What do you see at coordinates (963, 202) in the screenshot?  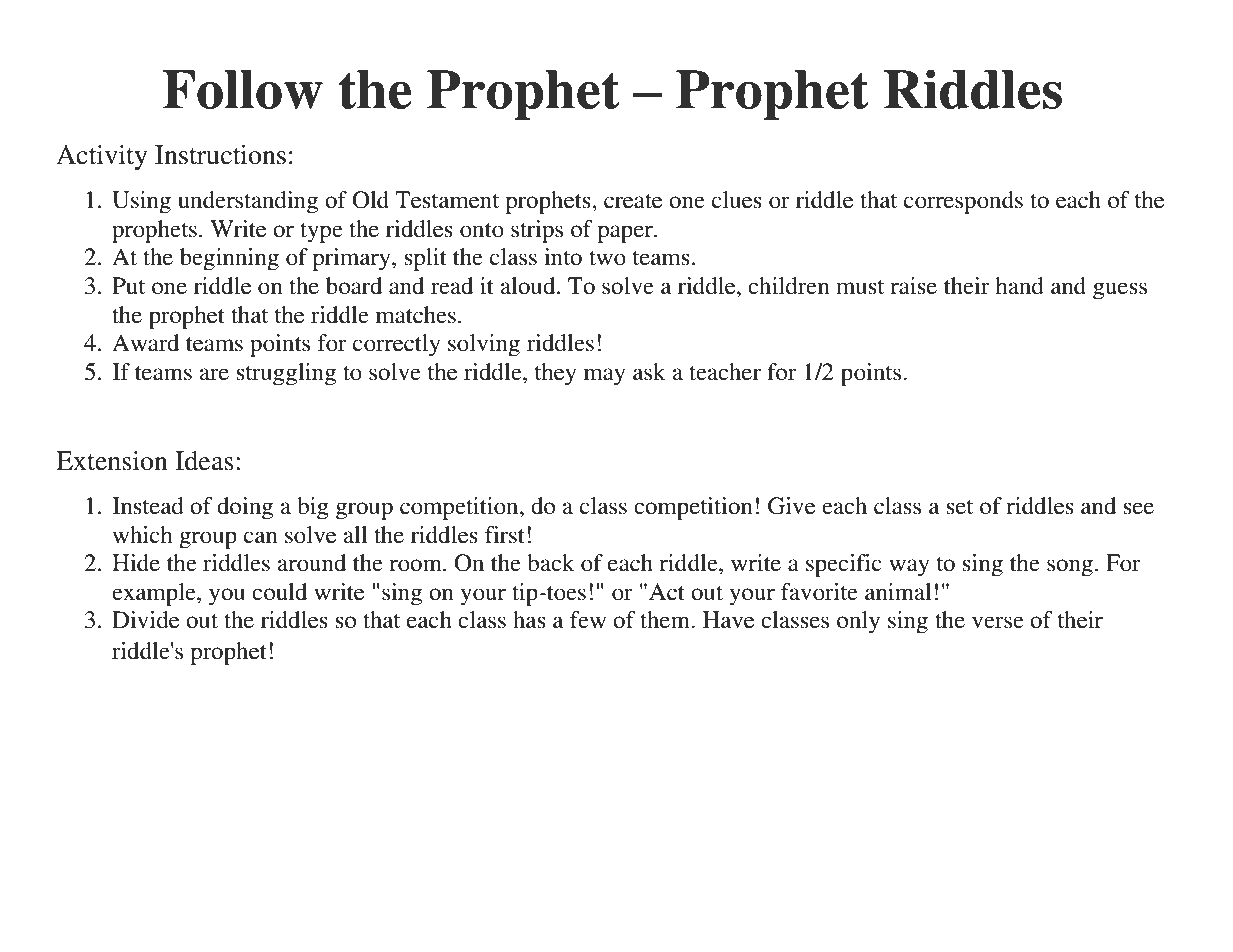 I see `corresponds` at bounding box center [963, 202].
